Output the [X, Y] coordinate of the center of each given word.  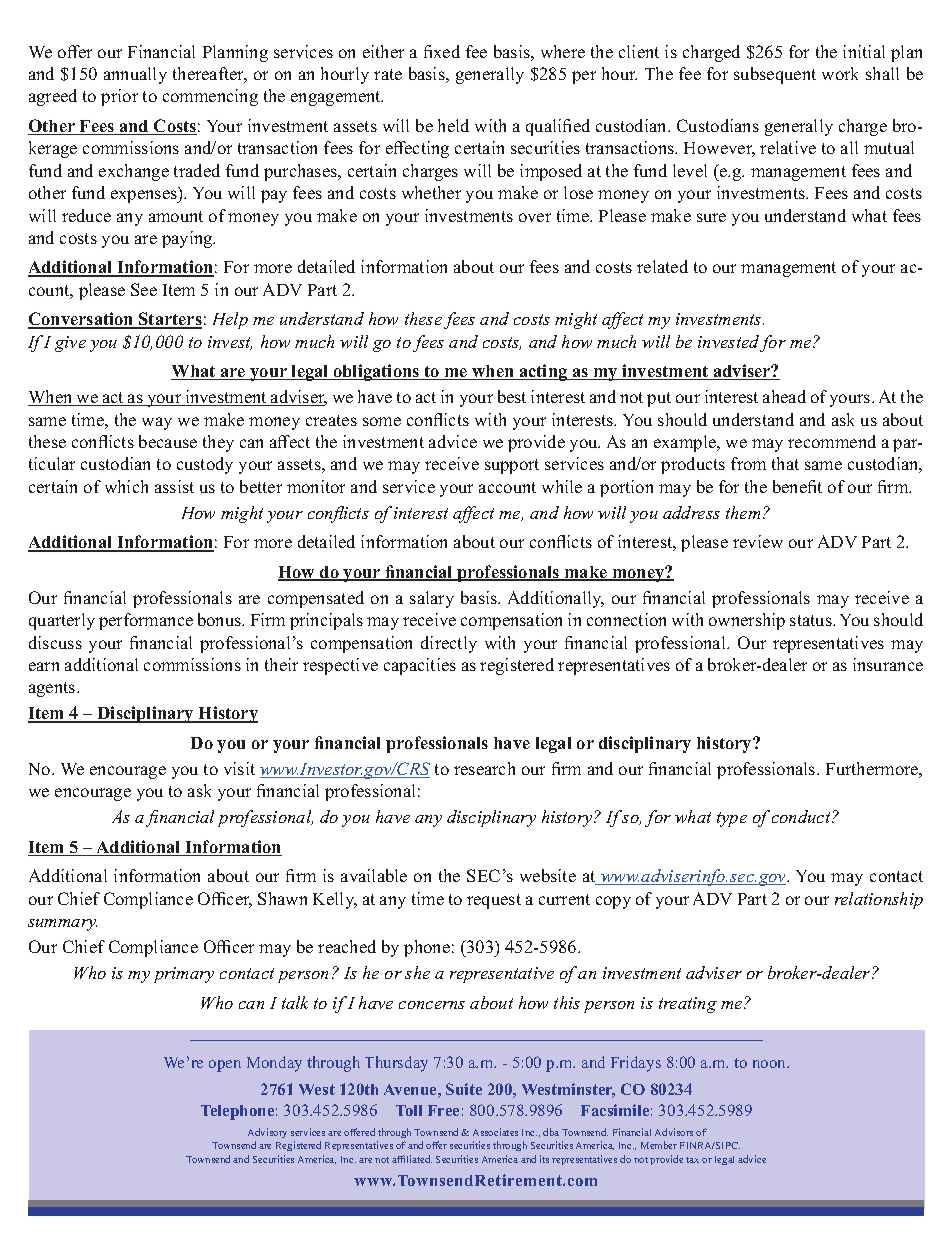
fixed [442, 51]
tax [692, 1160]
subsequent [775, 75]
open [225, 1066]
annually [135, 75]
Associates [495, 1132]
